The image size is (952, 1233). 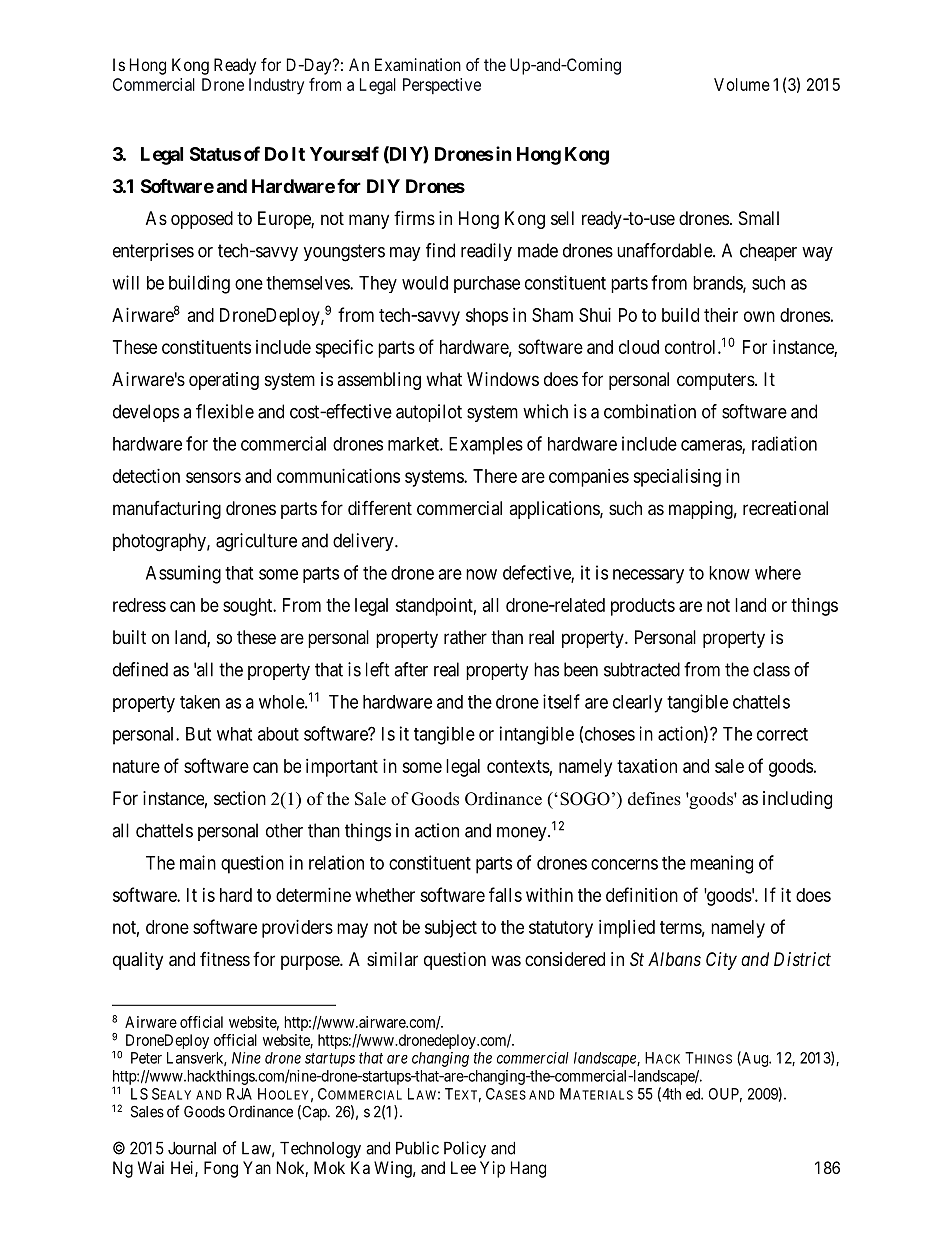 I want to click on Perspective, so click(x=442, y=86).
